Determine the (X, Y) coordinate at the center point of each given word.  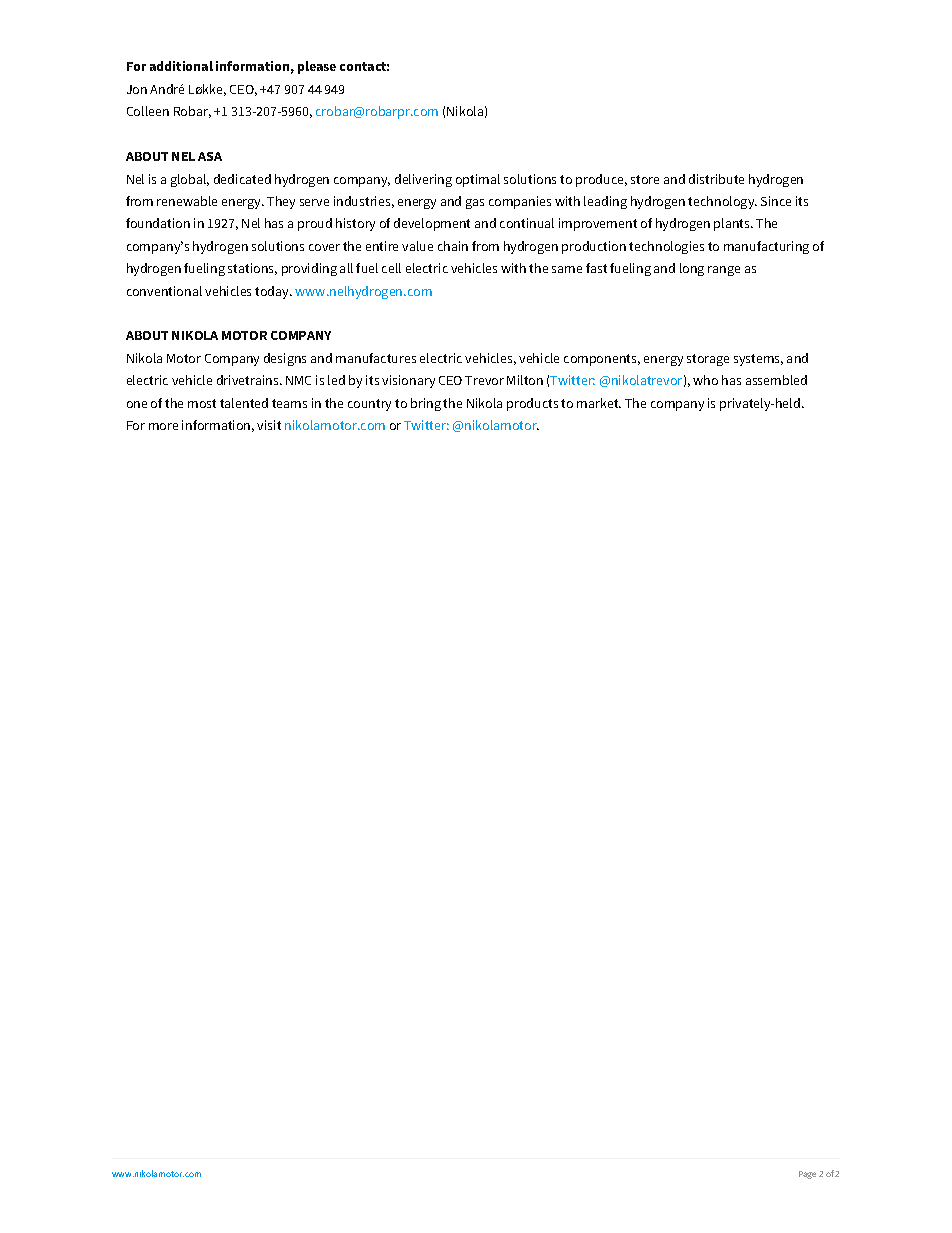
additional (181, 66)
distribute (716, 179)
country (369, 405)
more (163, 426)
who (705, 380)
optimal (478, 180)
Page (807, 1175)
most (202, 403)
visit (269, 425)
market (599, 403)
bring (426, 404)
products (532, 404)
